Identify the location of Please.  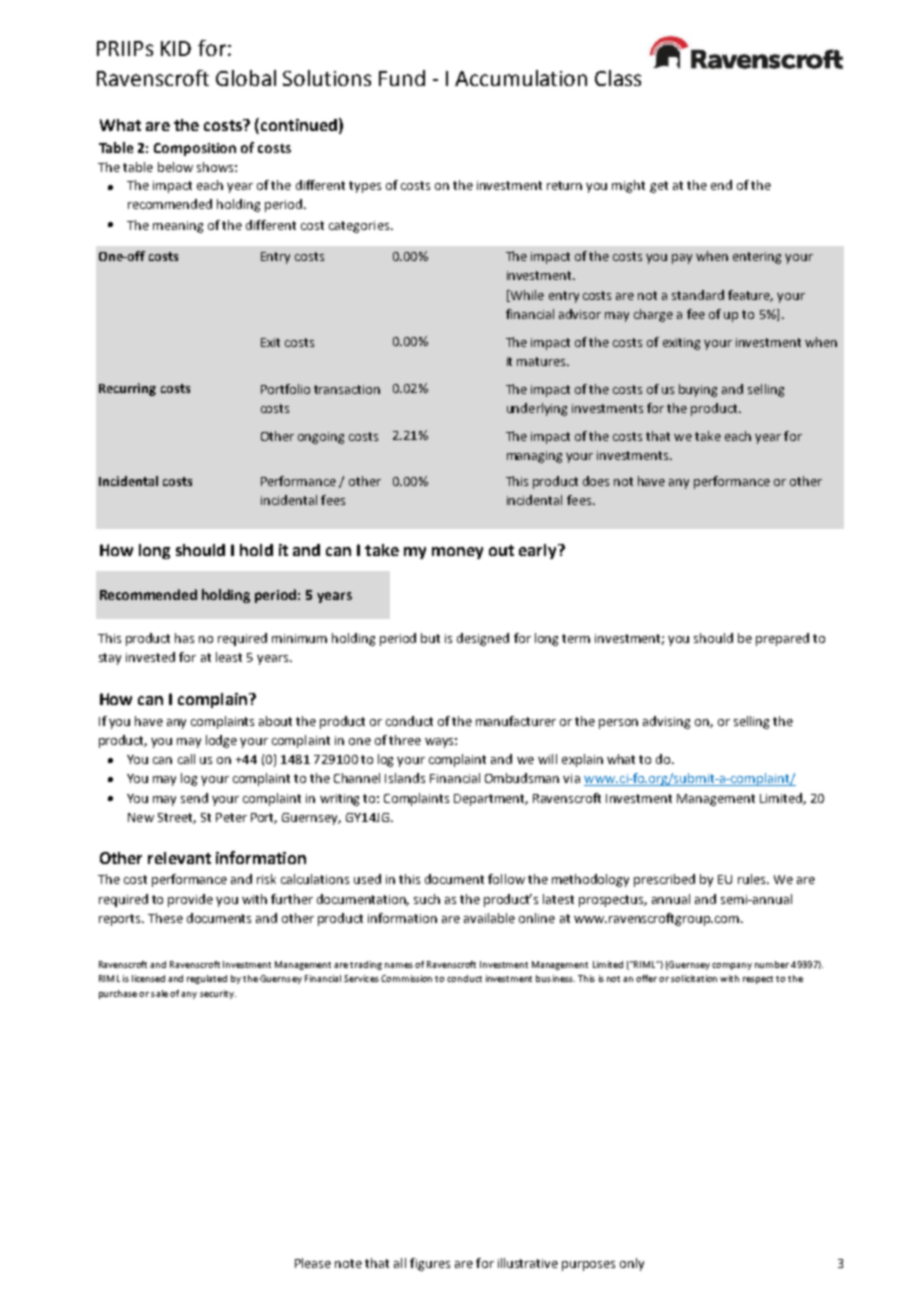
(313, 1263).
